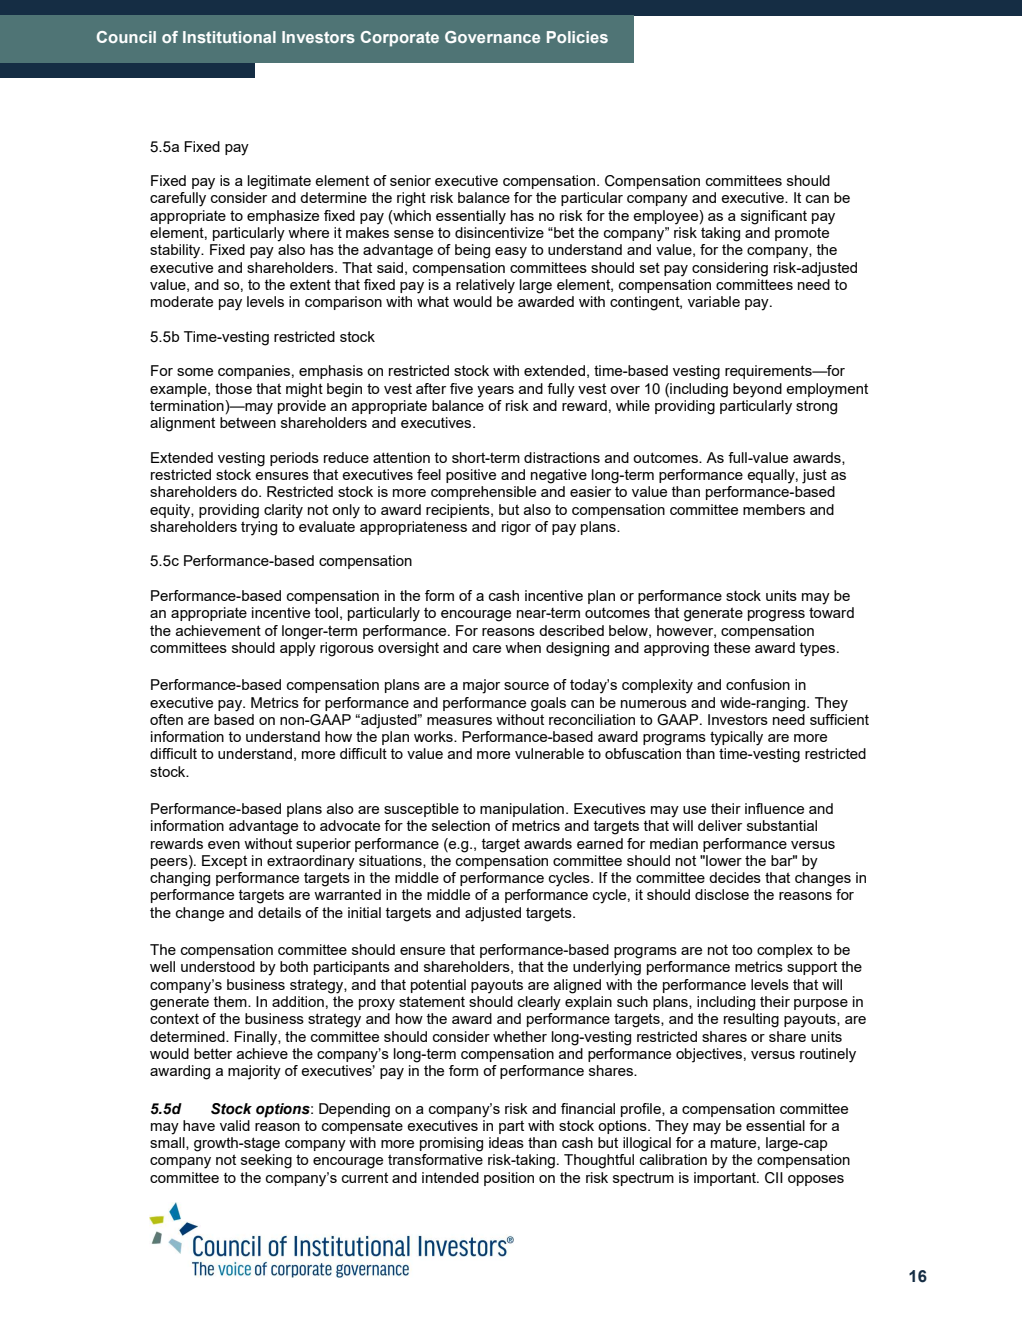 This screenshot has width=1022, height=1323. What do you see at coordinates (224, 862) in the screenshot?
I see `Except` at bounding box center [224, 862].
